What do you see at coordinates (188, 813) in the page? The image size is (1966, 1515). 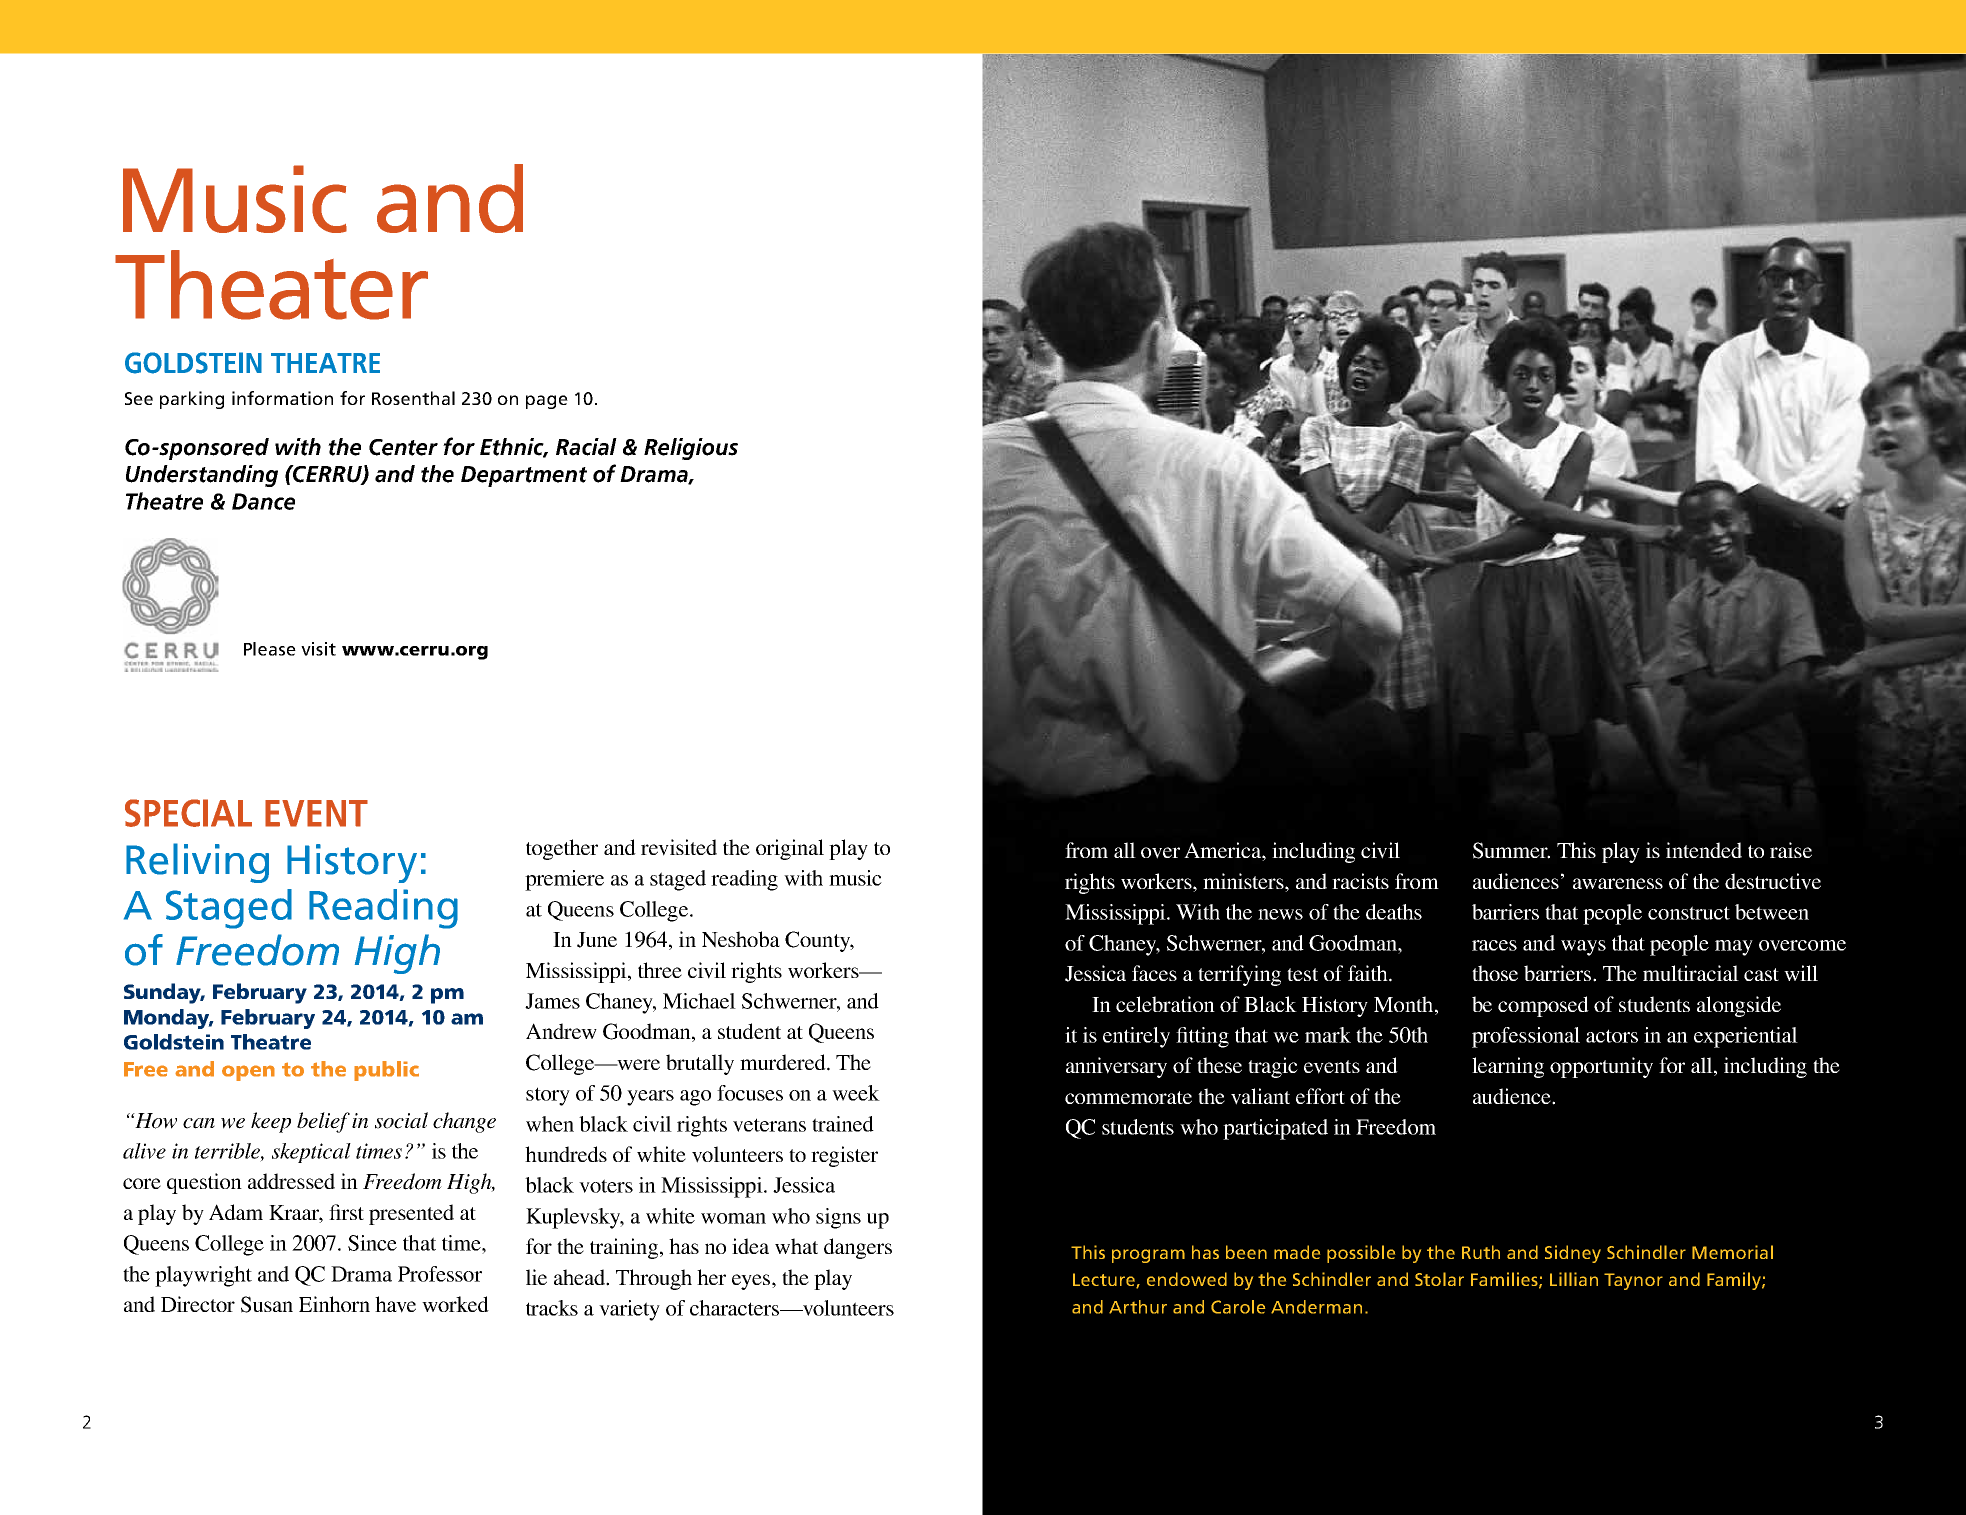 I see `Special` at bounding box center [188, 813].
